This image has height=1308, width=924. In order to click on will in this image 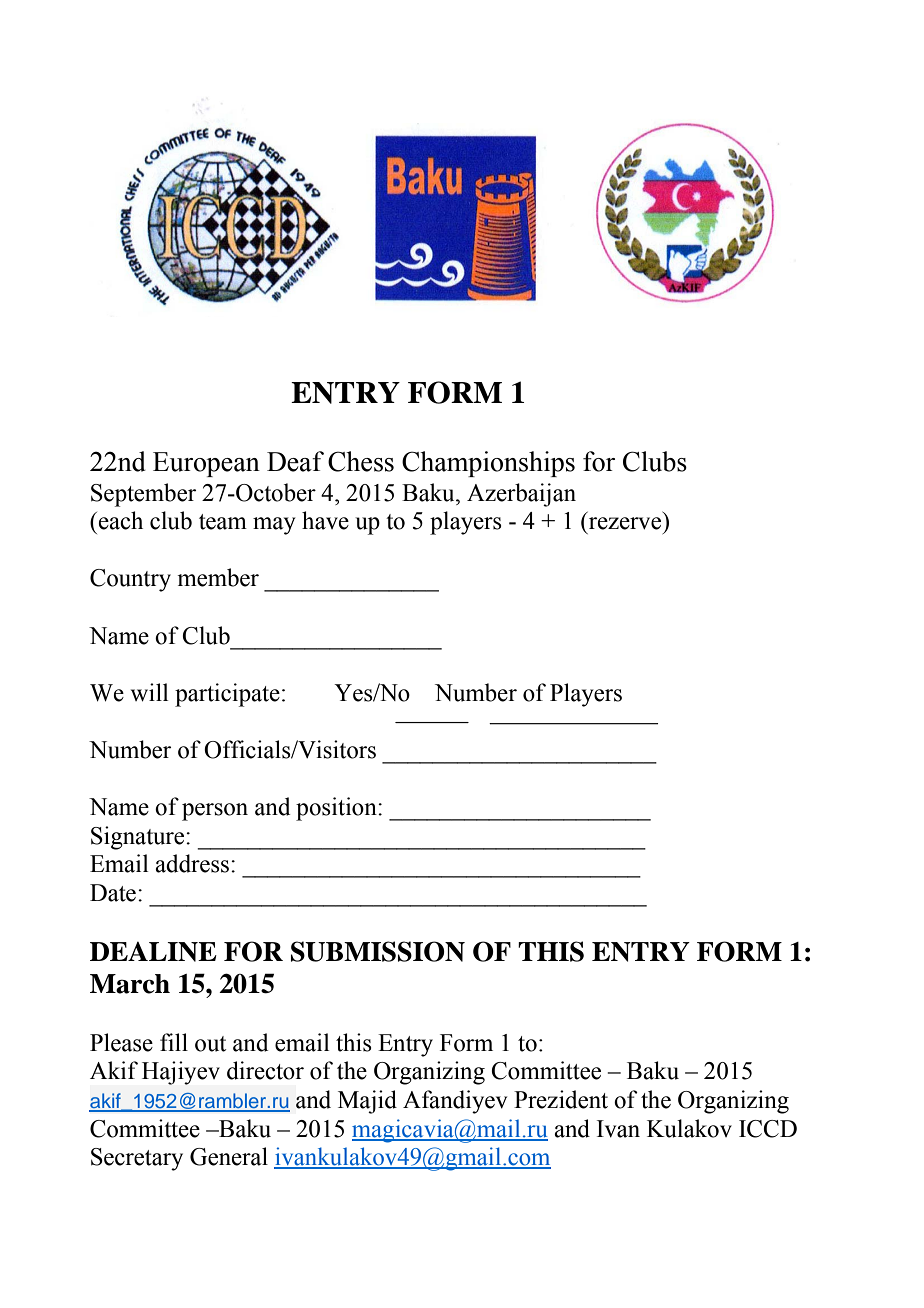, I will do `click(149, 692)`.
